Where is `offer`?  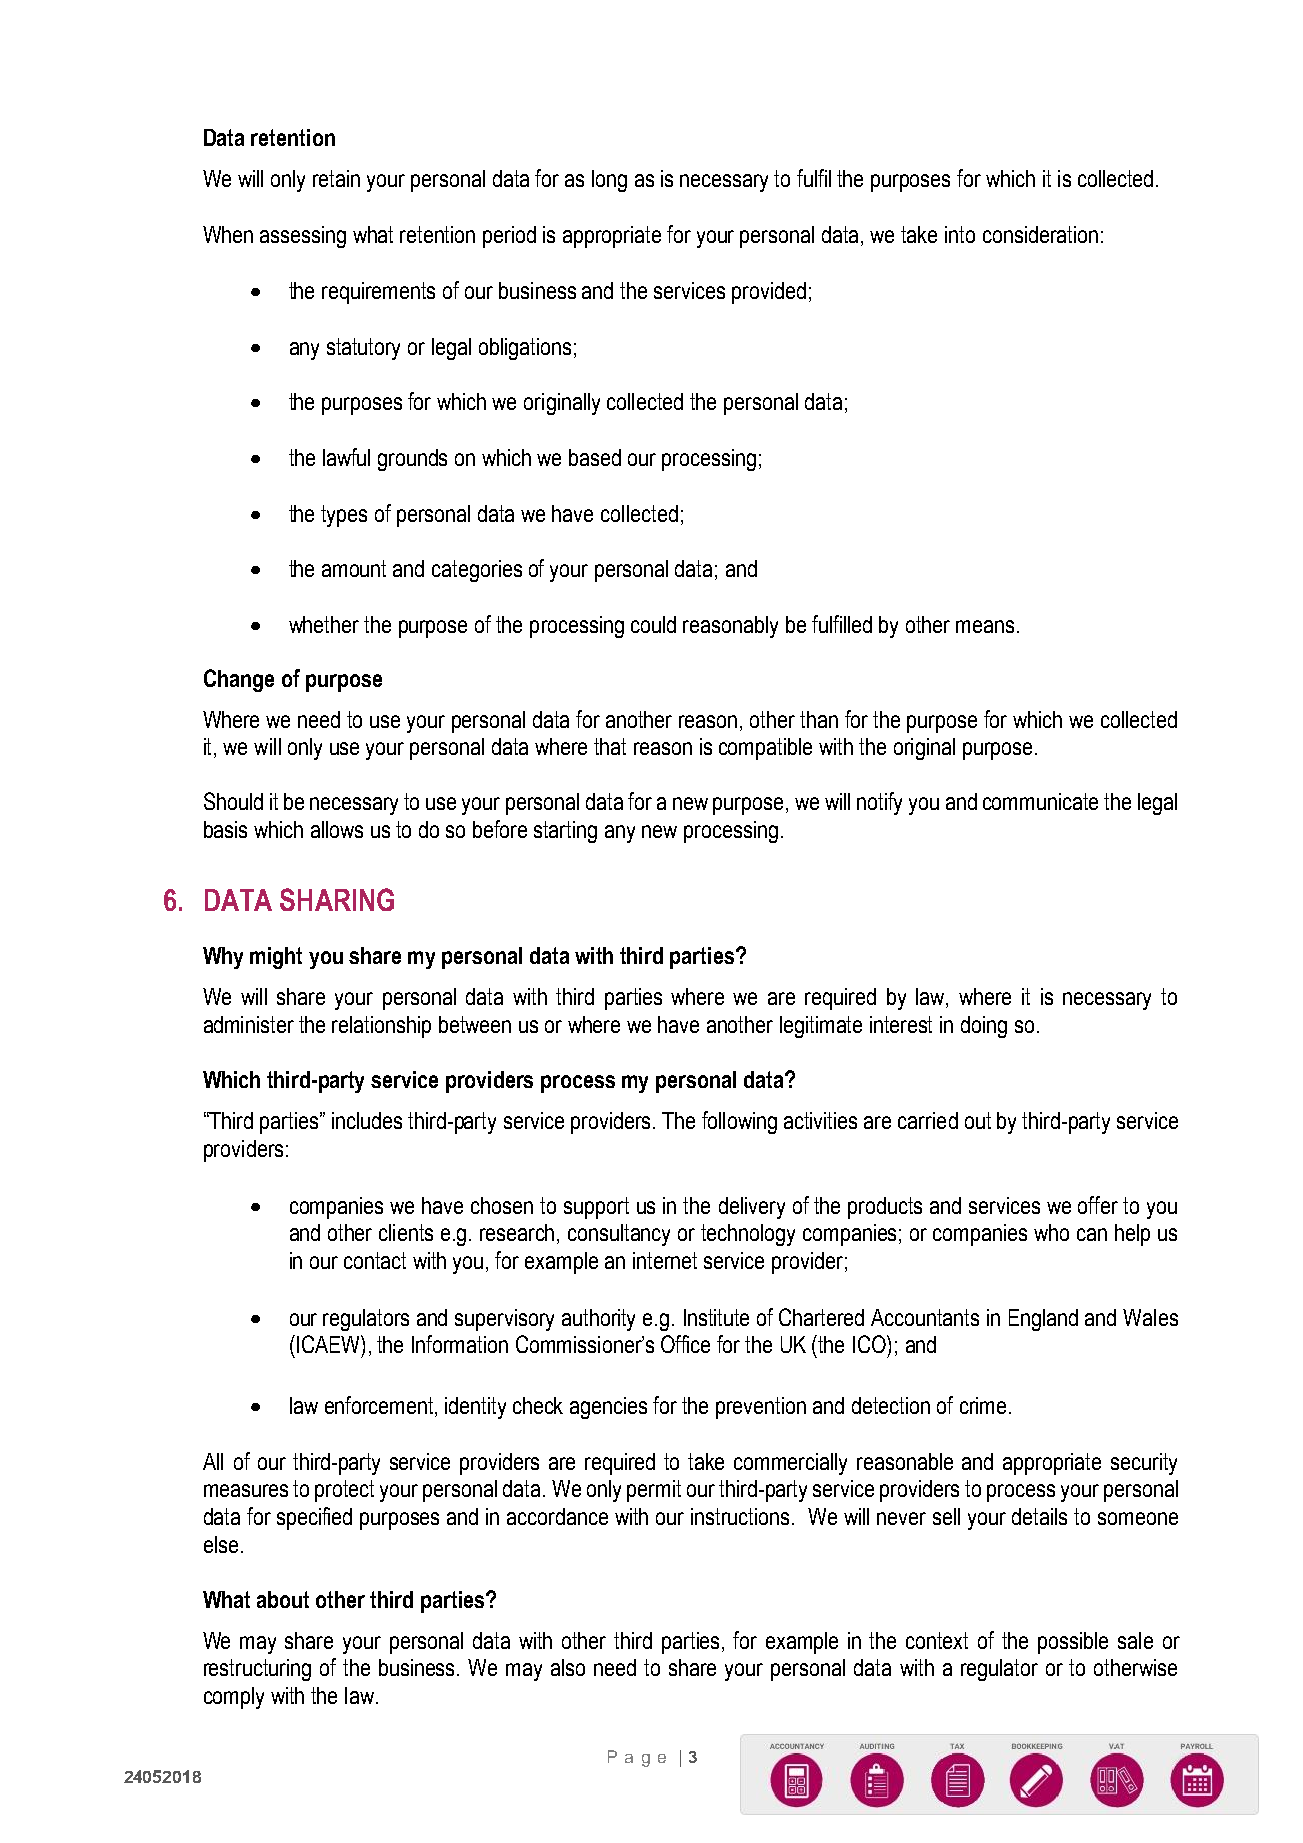 offer is located at coordinates (1098, 1205).
